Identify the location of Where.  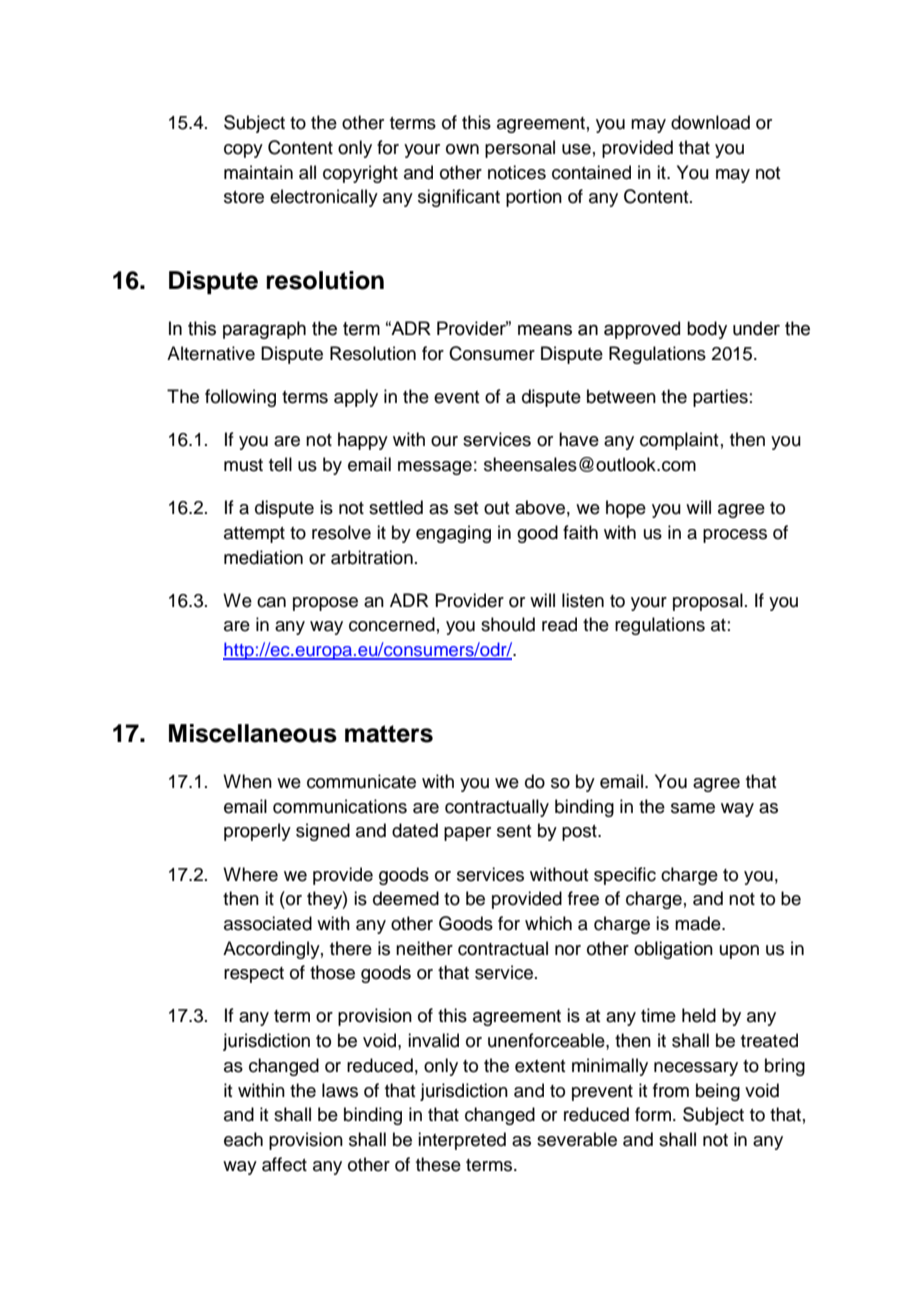
(250, 874).
